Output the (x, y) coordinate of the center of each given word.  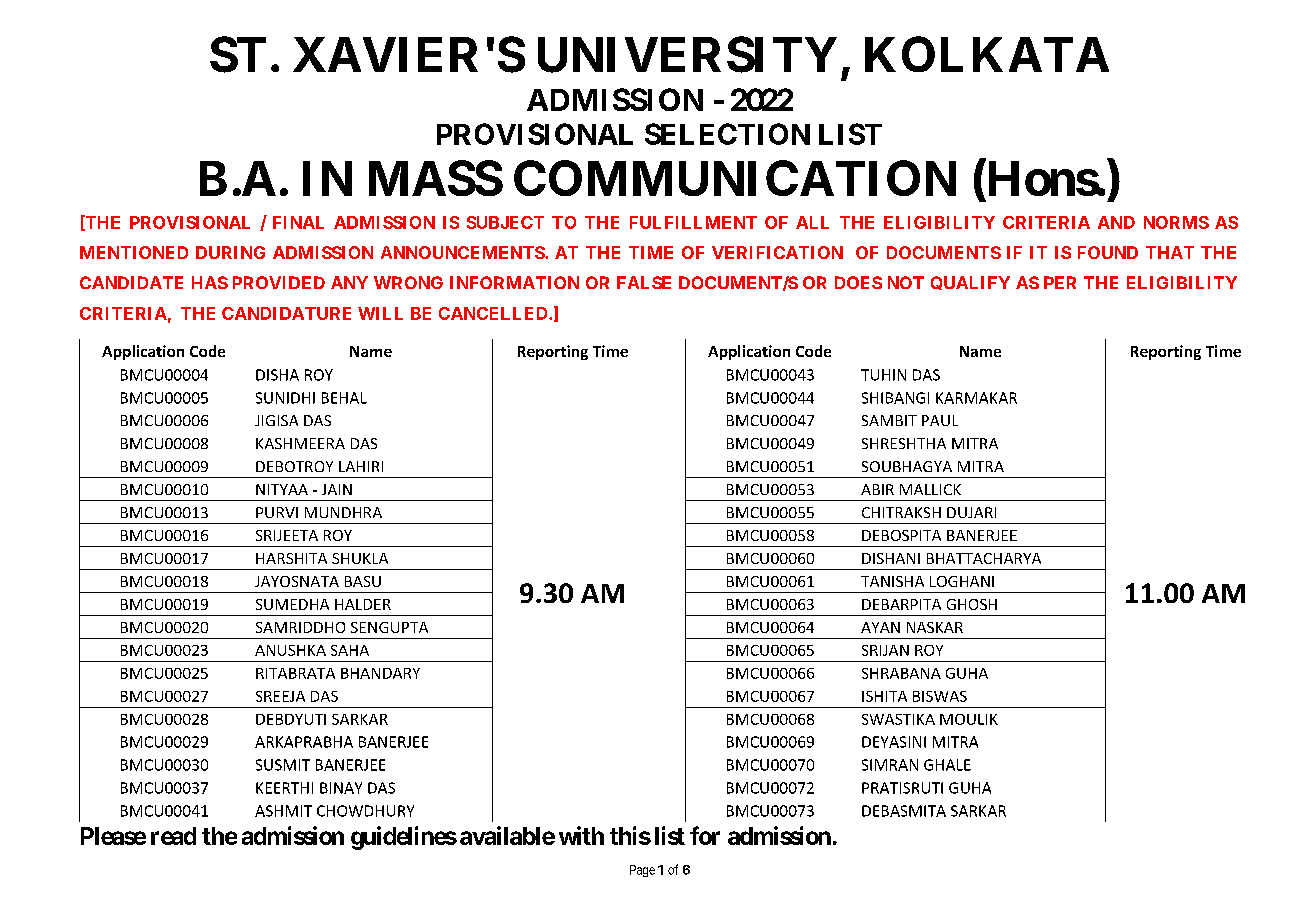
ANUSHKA (290, 650)
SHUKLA (360, 558)
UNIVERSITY (687, 54)
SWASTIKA (898, 719)
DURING (230, 252)
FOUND (1108, 252)
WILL (380, 313)
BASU (363, 581)
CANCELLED (494, 313)
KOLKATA (987, 54)
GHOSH (972, 604)
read (173, 836)
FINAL (298, 222)
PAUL (940, 420)
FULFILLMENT (693, 222)
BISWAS (940, 696)
